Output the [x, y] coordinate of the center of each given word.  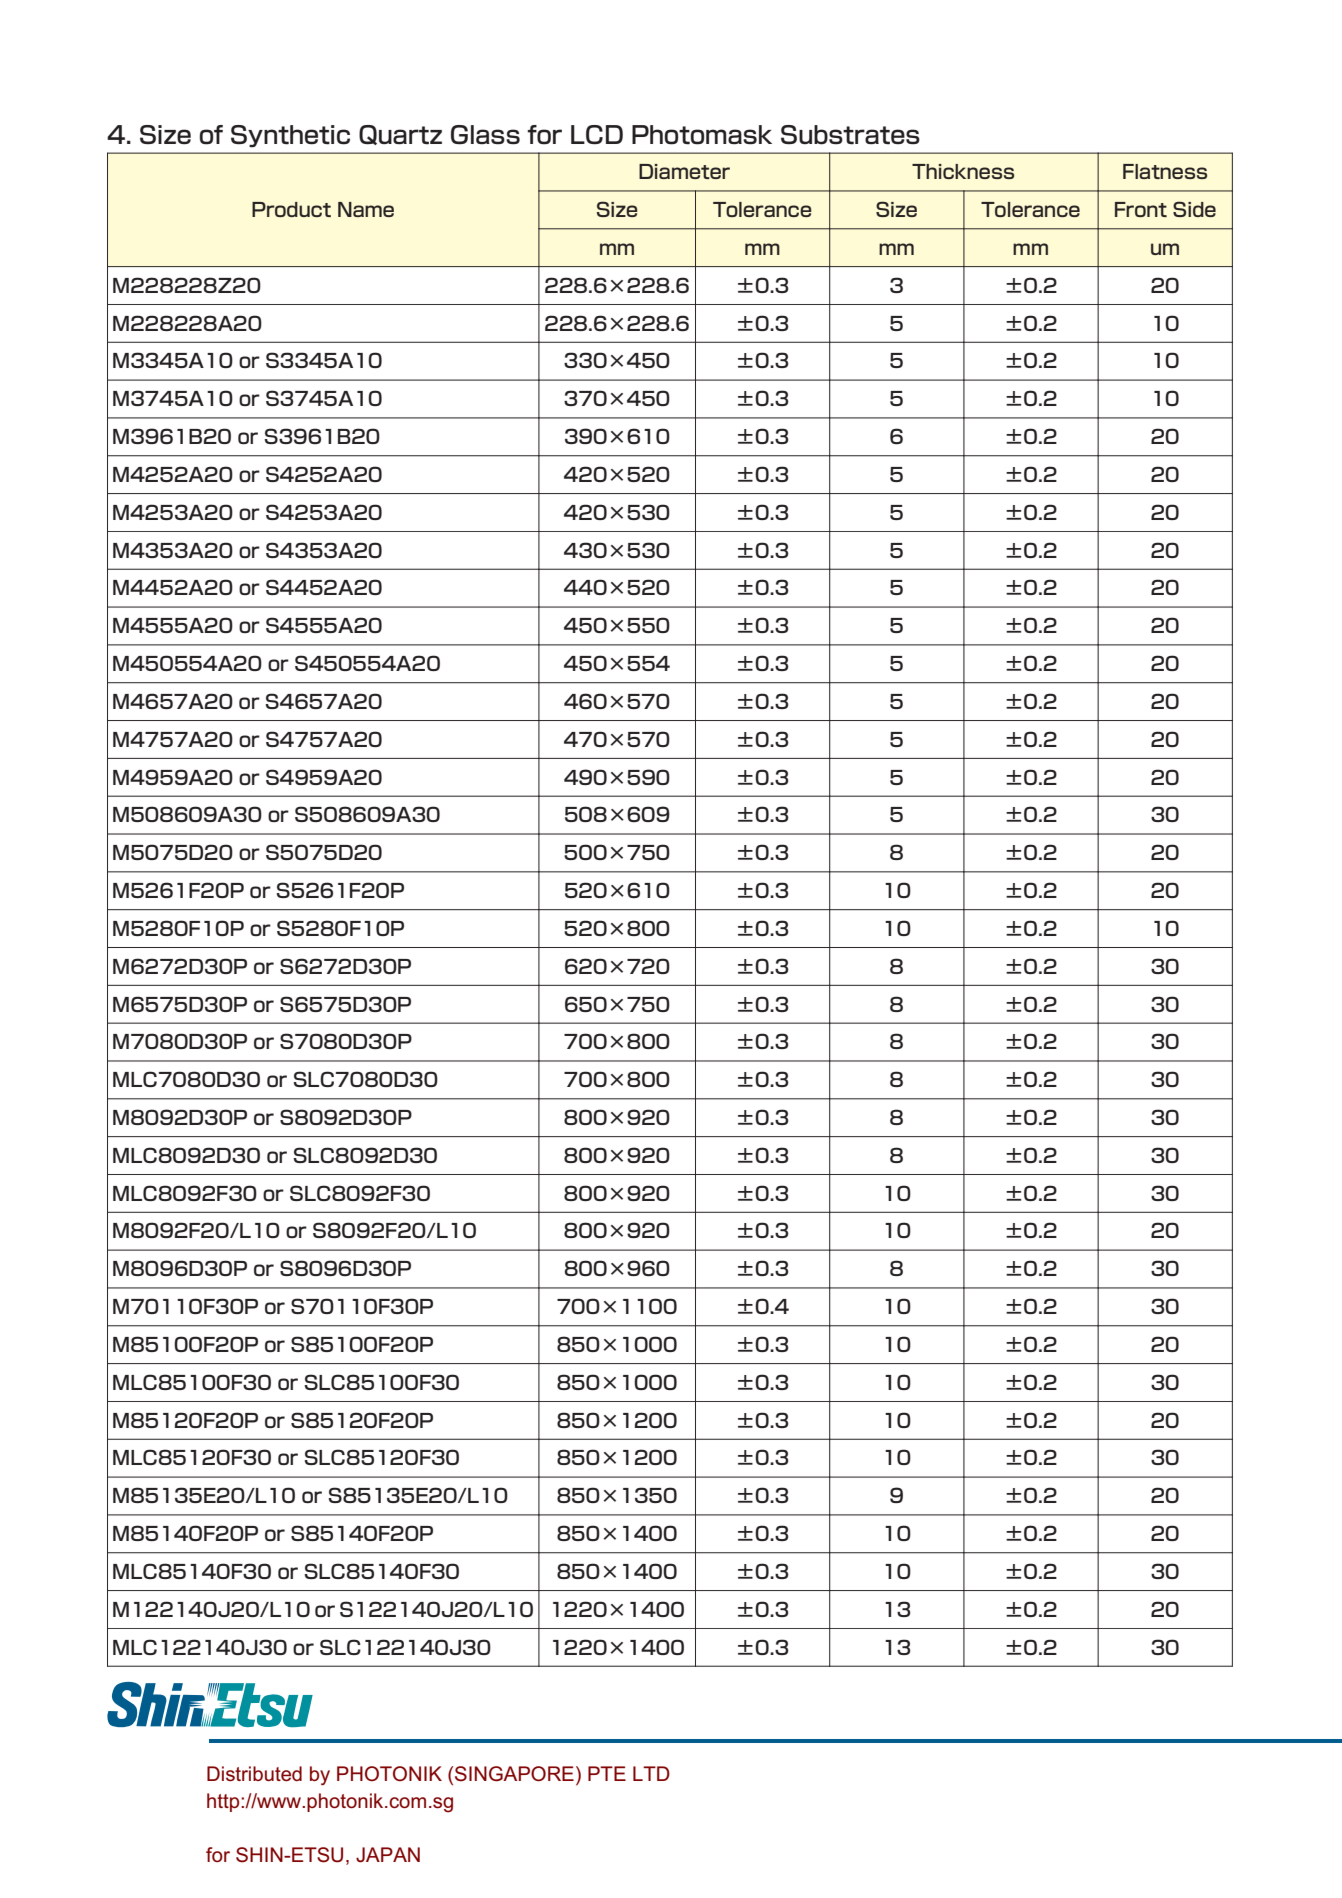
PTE [607, 1773]
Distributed [254, 1773]
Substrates [850, 135]
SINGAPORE [514, 1774]
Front [1141, 209]
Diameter [684, 171]
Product [291, 209]
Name [366, 209]
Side [1194, 209]
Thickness [963, 171]
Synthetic [290, 136]
